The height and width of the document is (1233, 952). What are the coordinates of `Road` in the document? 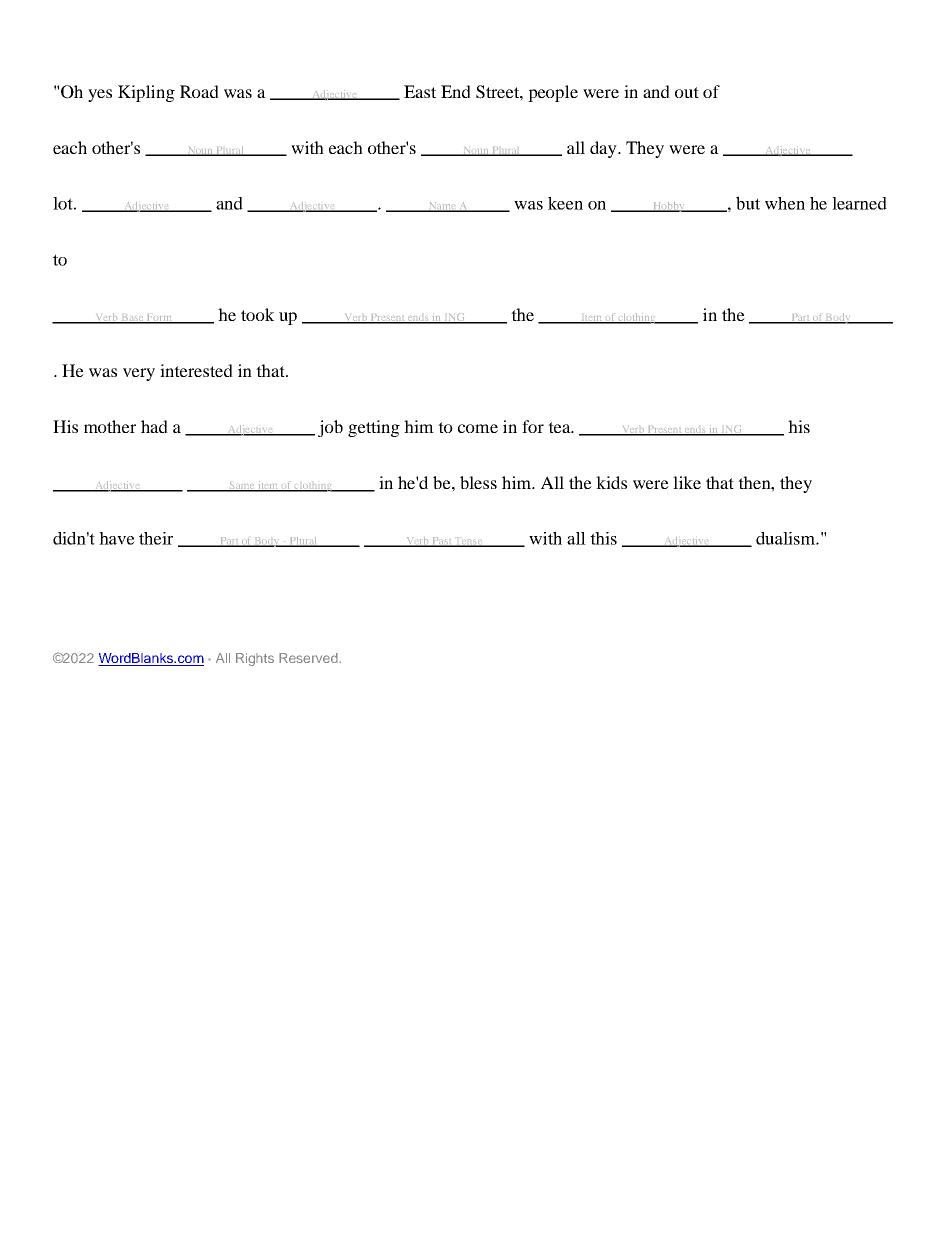 It's located at (199, 91).
